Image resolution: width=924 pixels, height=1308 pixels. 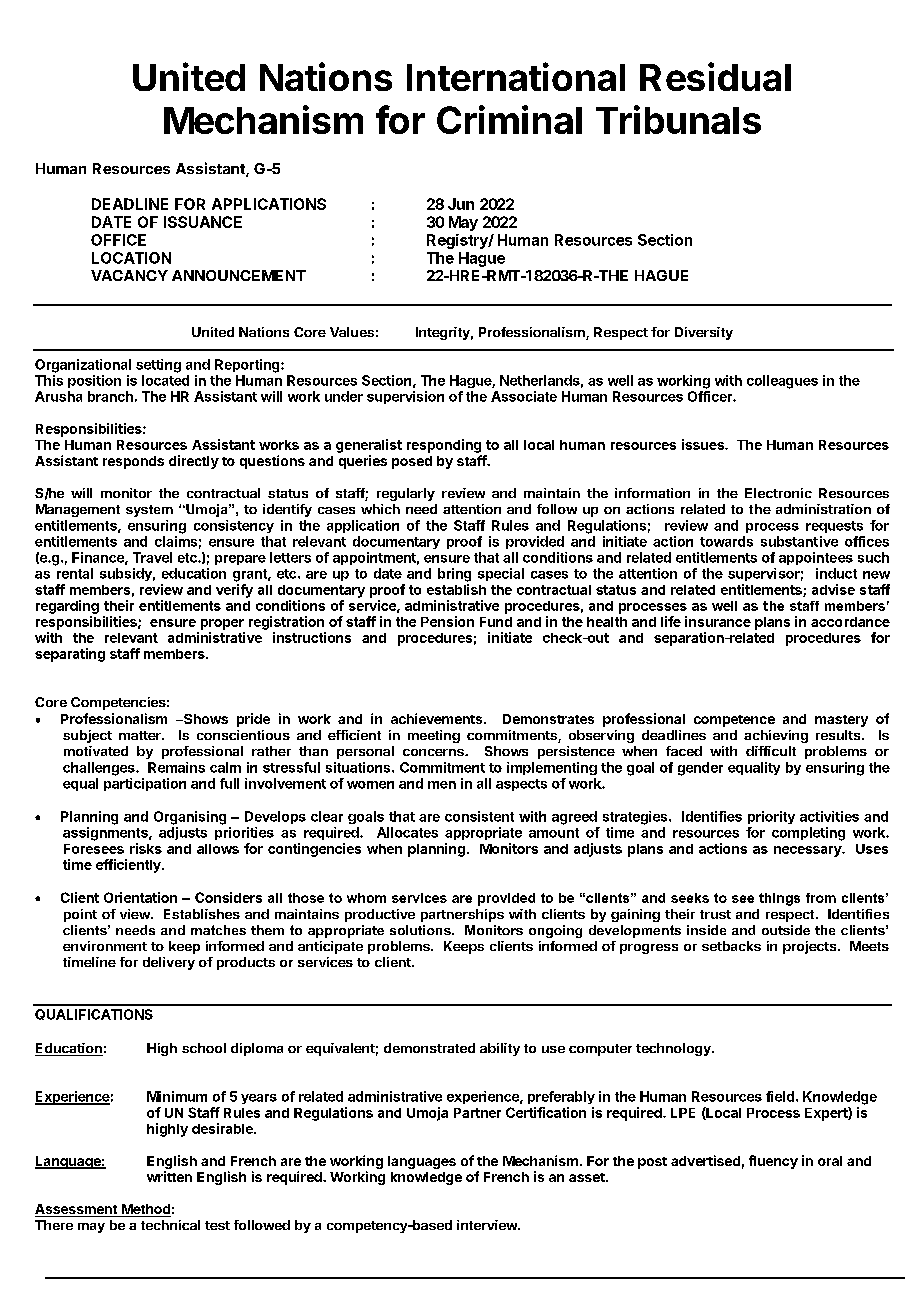 I want to click on Criminal, so click(x=509, y=119).
